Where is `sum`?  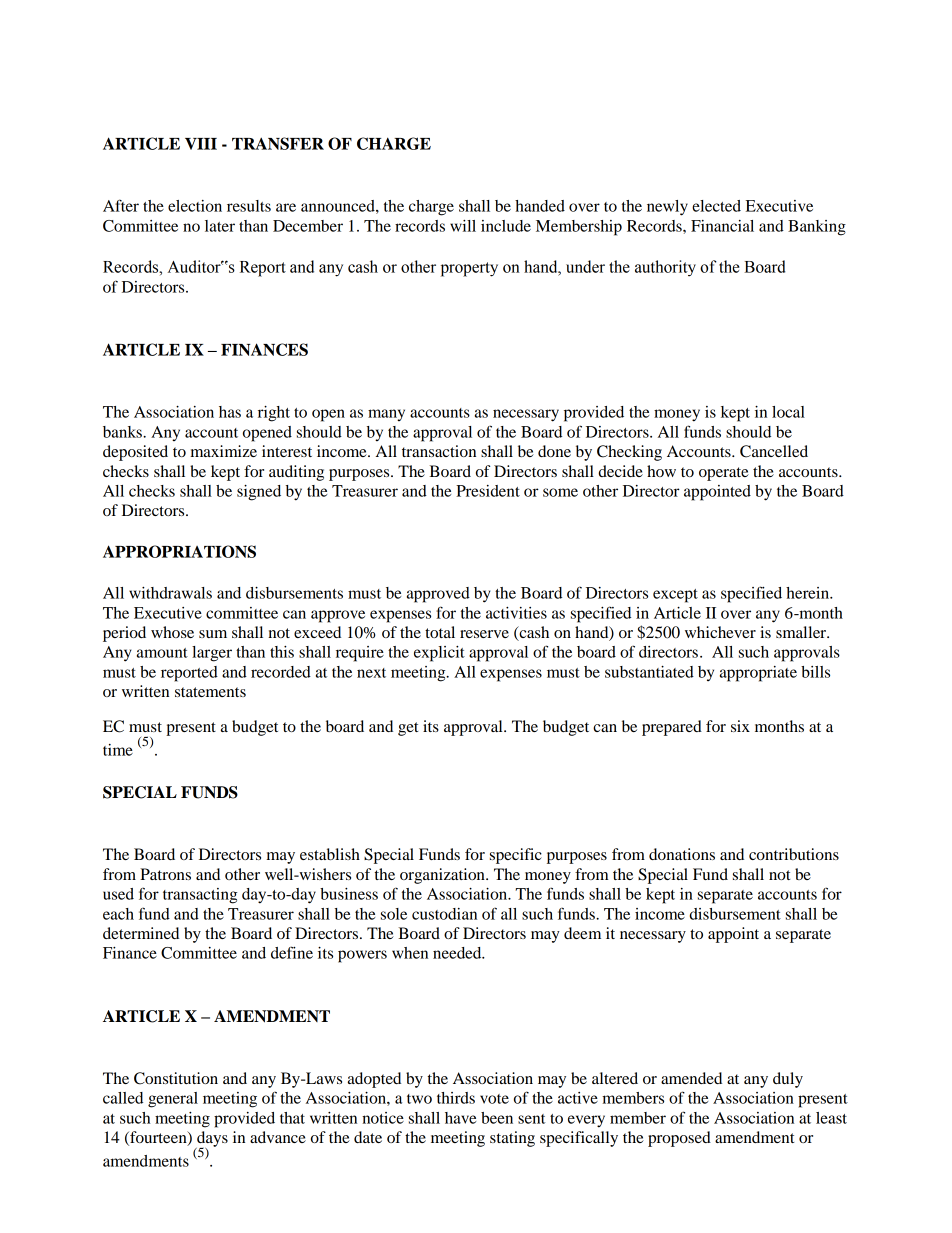 sum is located at coordinates (213, 634).
